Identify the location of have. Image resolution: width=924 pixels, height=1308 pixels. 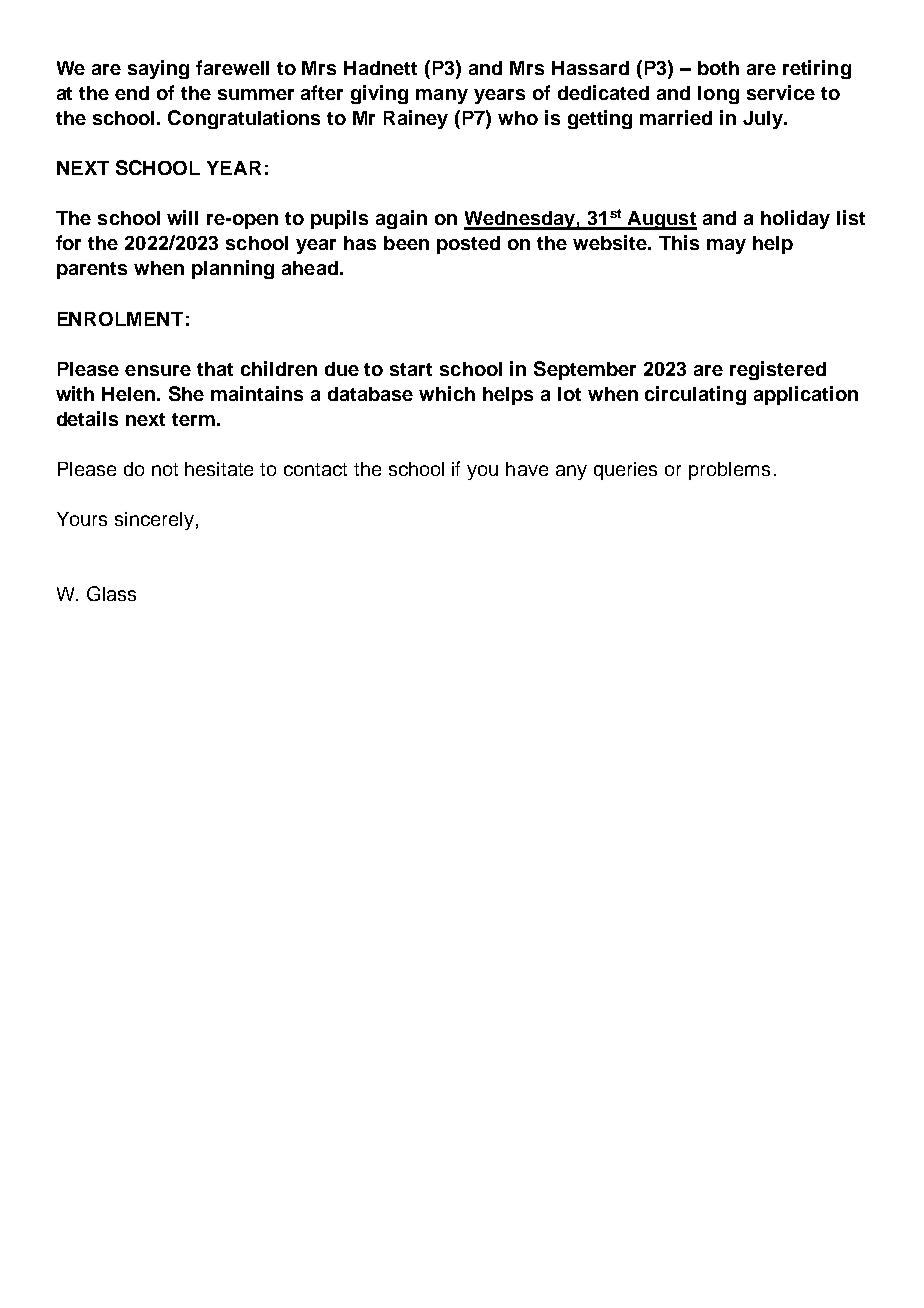
(527, 469).
